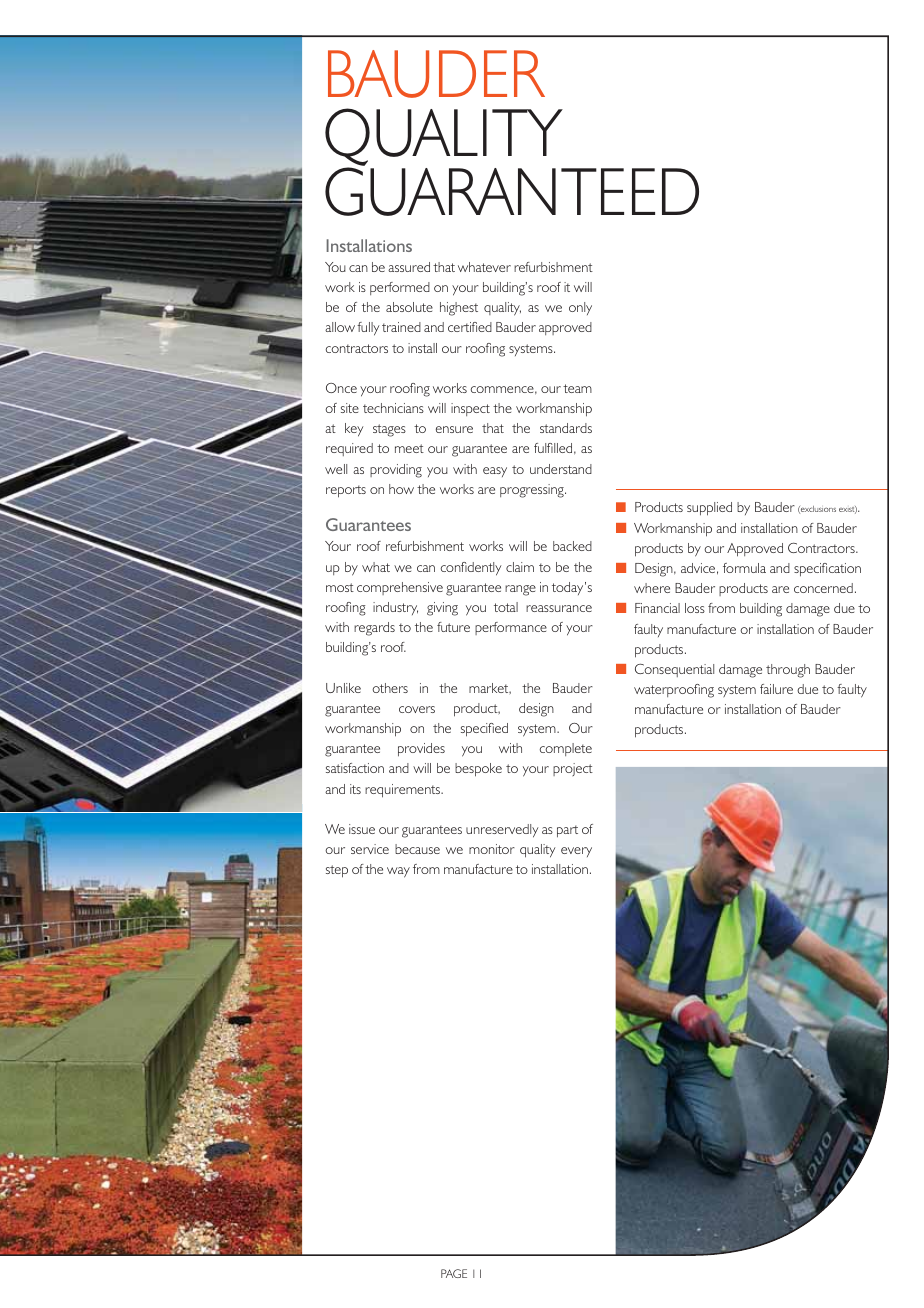  What do you see at coordinates (337, 871) in the page?
I see `step` at bounding box center [337, 871].
